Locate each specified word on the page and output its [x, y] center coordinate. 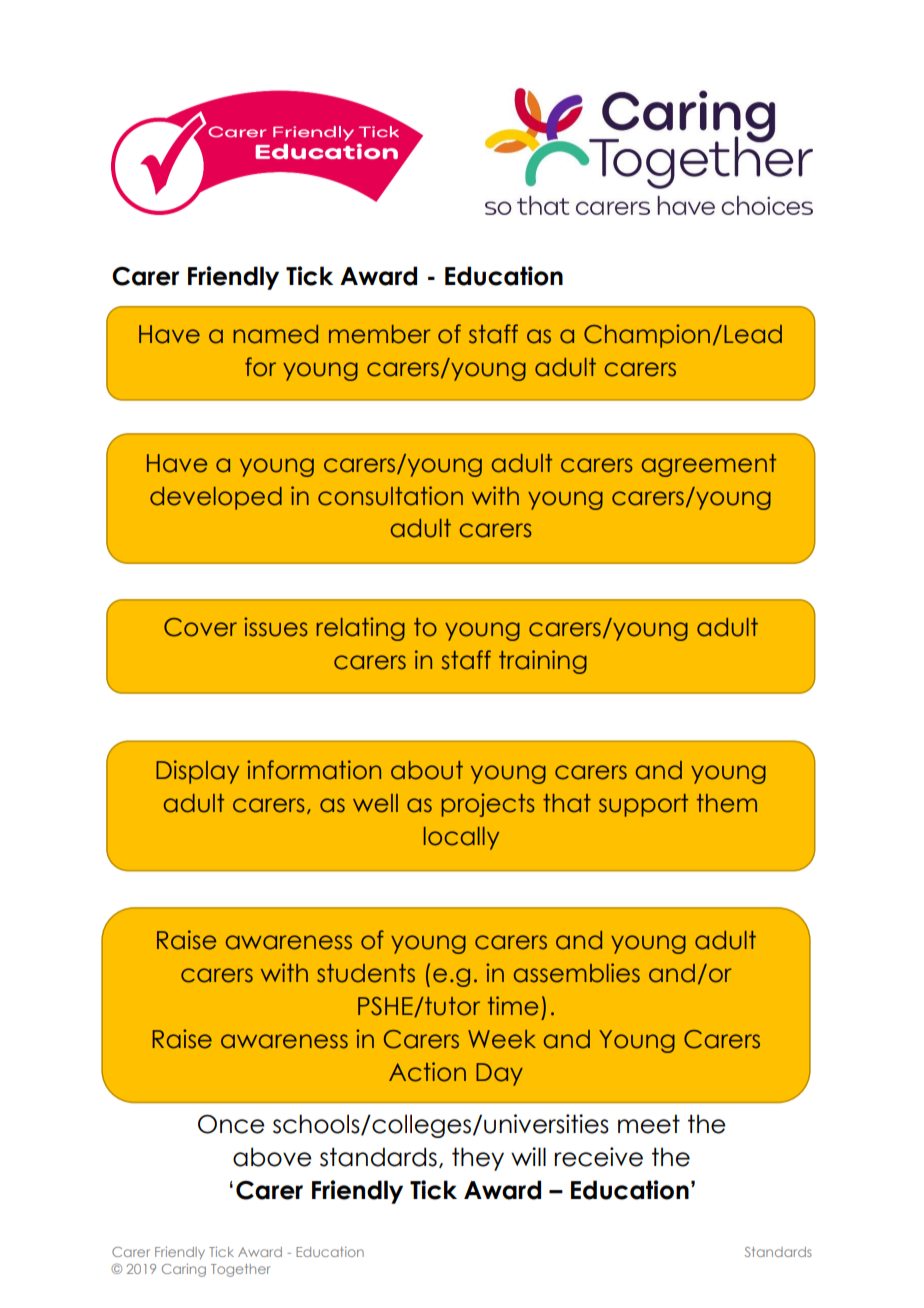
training [543, 662]
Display [197, 772]
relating [361, 629]
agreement [709, 465]
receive [598, 1157]
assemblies [577, 973]
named [276, 334]
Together [240, 1270]
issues [276, 627]
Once [231, 1124]
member [380, 334]
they [478, 1159]
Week [502, 1039]
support [643, 805]
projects [488, 805]
